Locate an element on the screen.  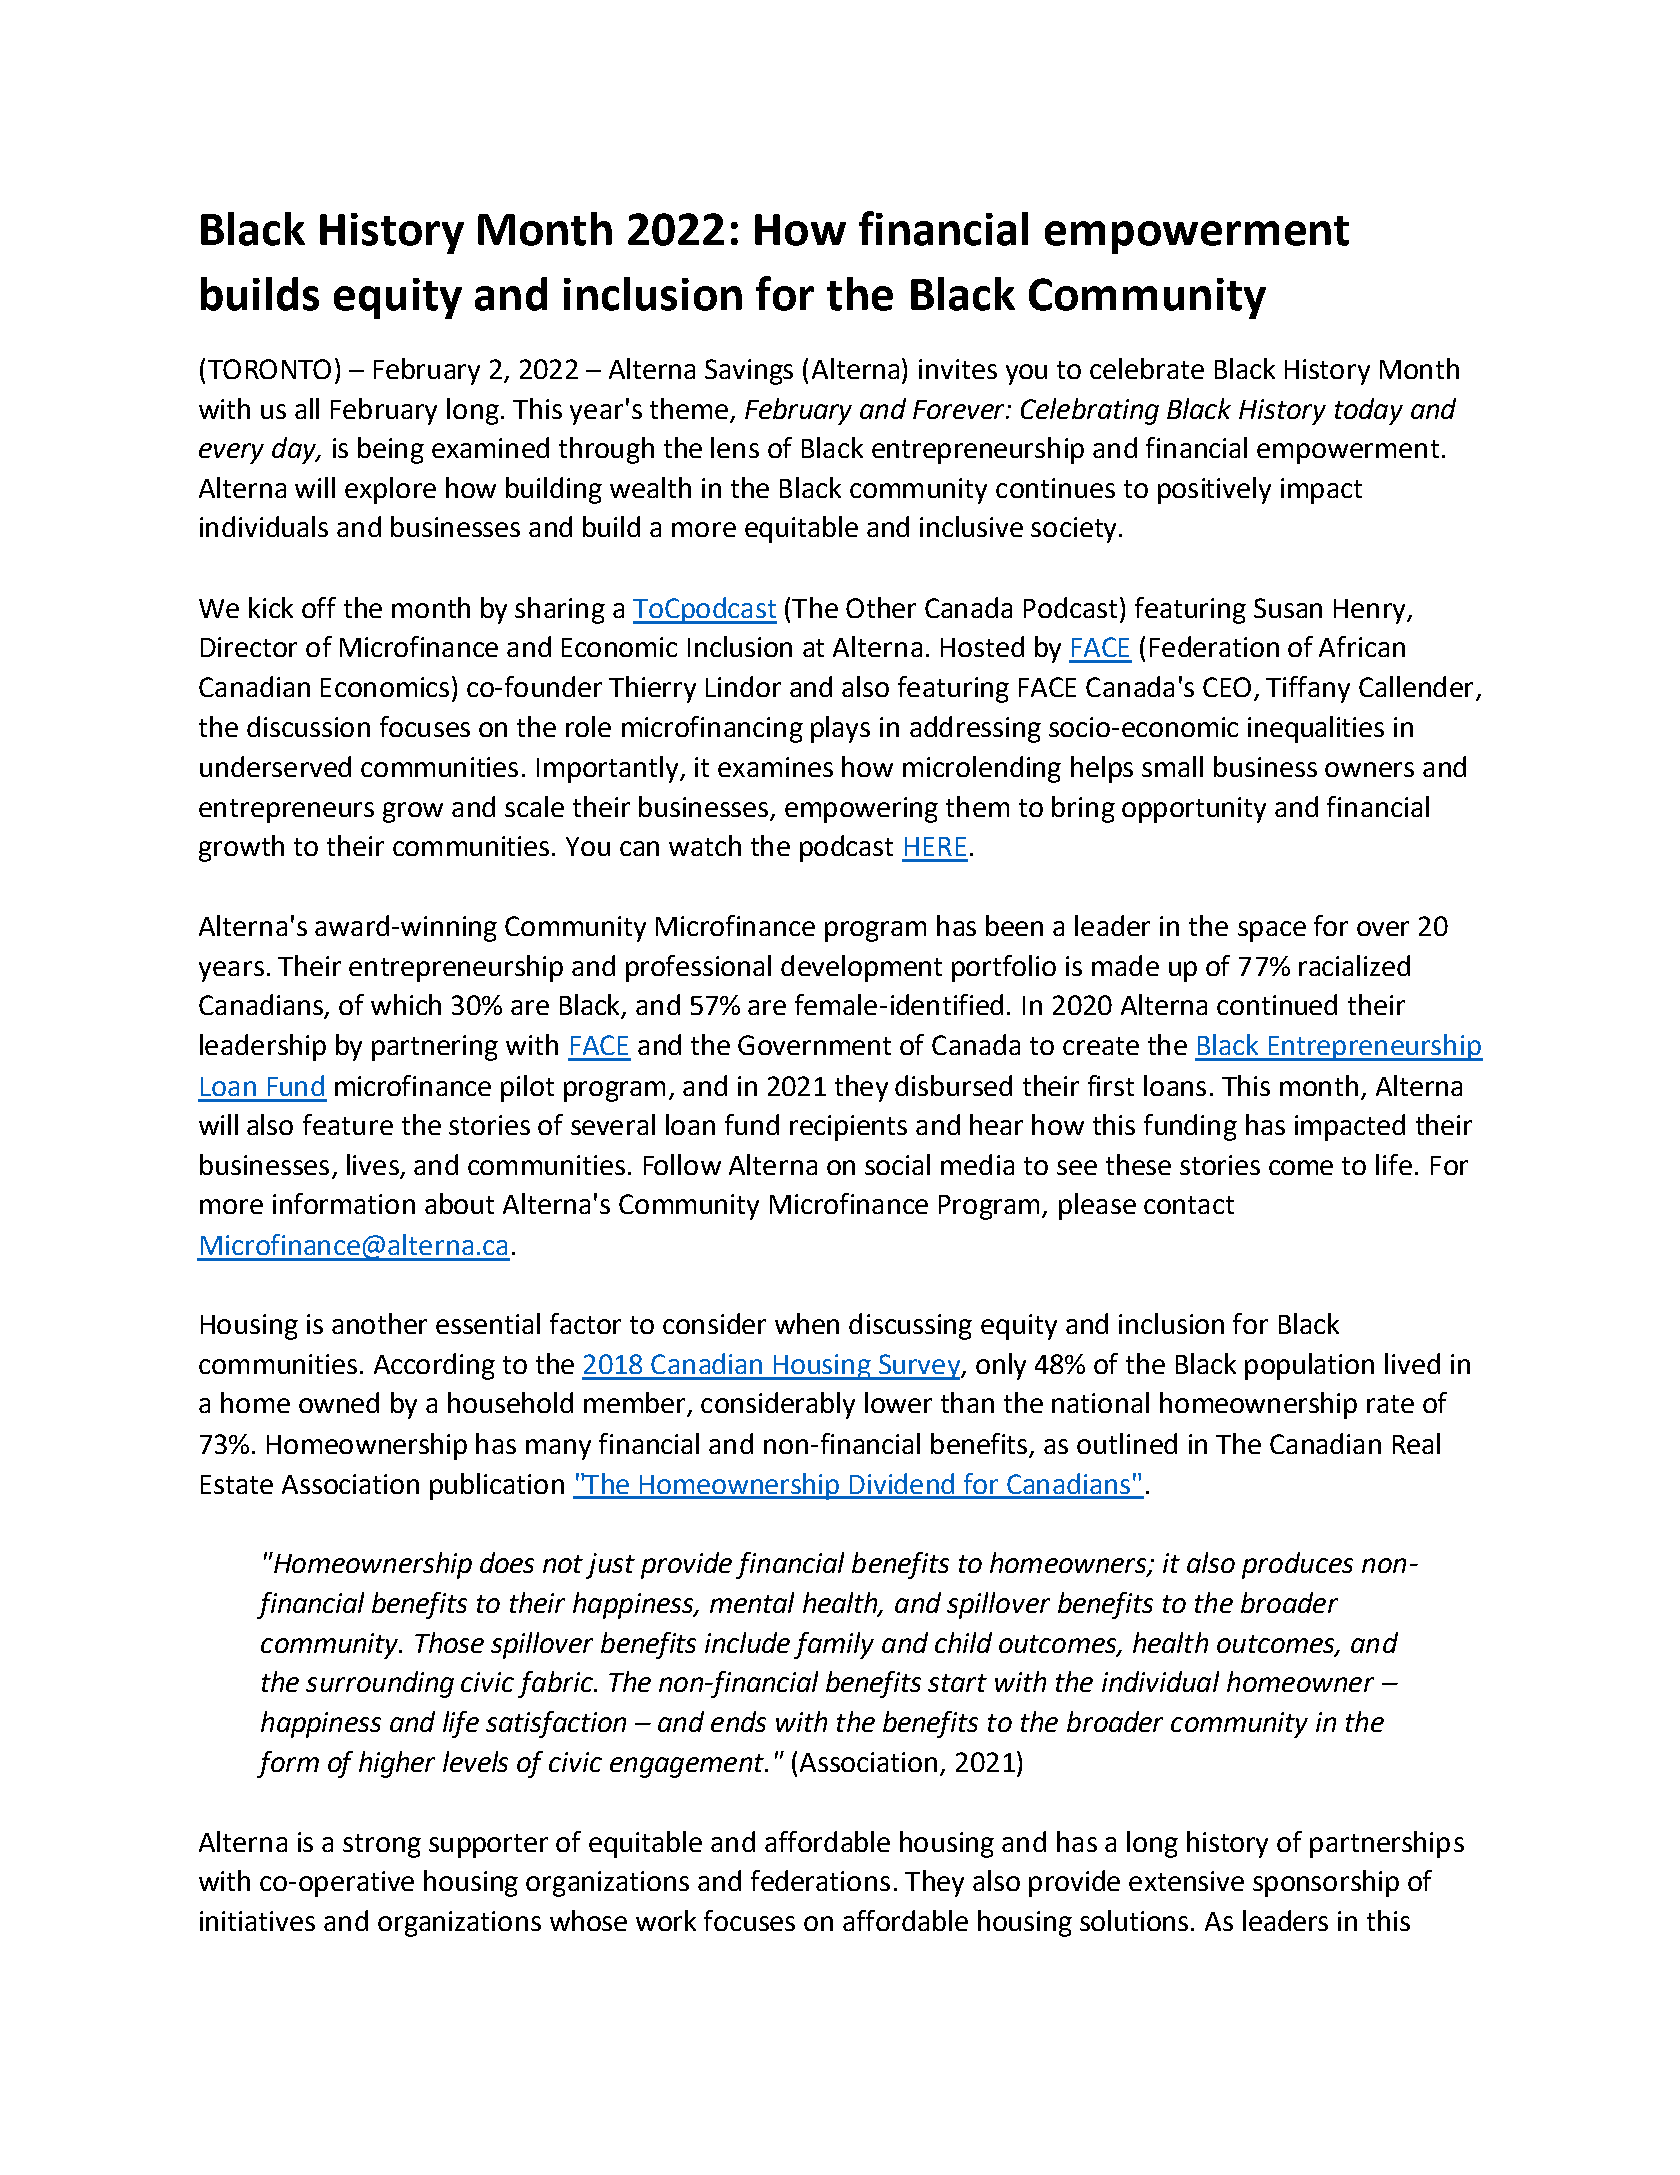
strong is located at coordinates (382, 1846).
